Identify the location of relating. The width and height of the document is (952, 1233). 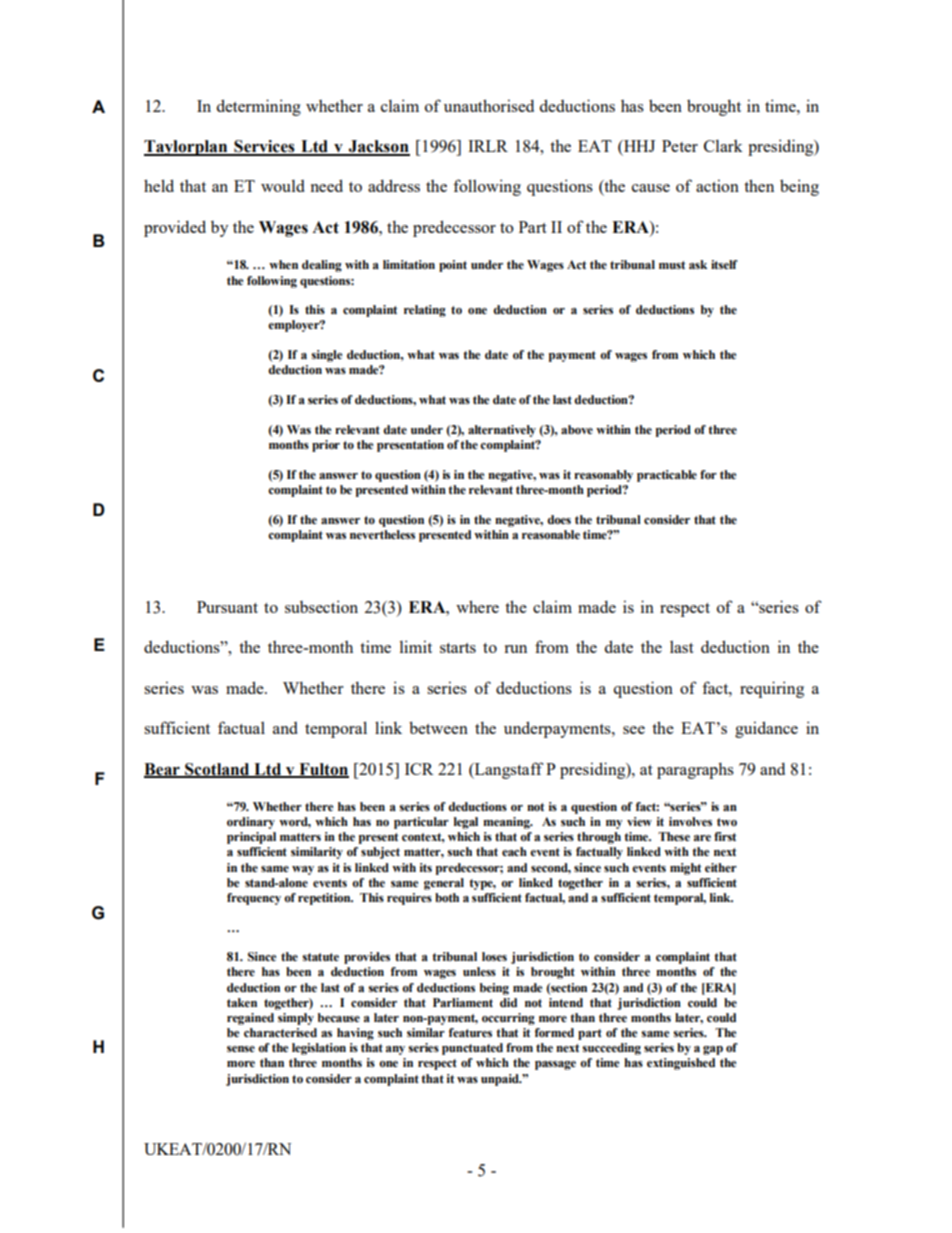
(425, 311).
